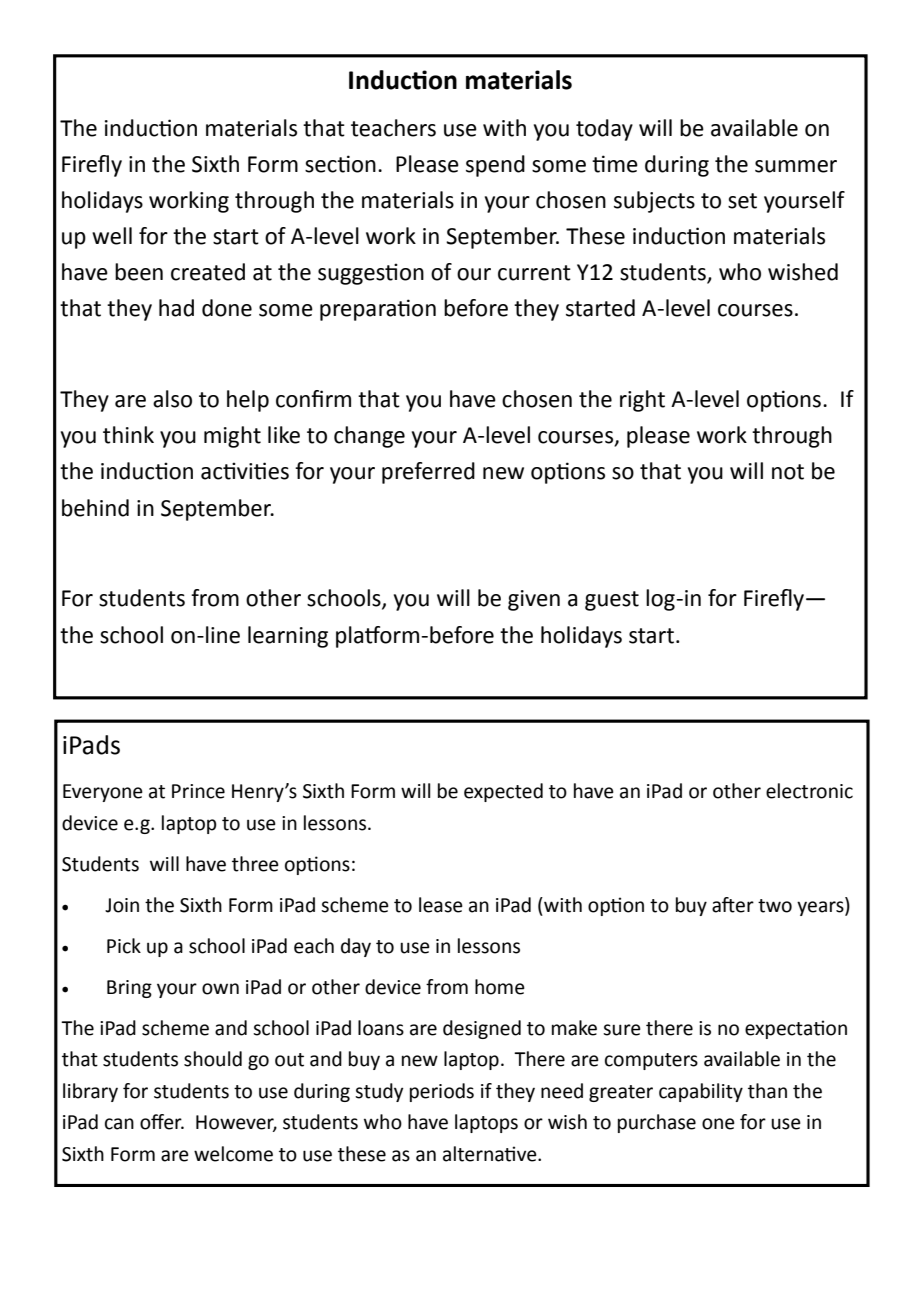 This document has width=924, height=1308. Describe the element at coordinates (733, 905) in the document. I see `after` at that location.
